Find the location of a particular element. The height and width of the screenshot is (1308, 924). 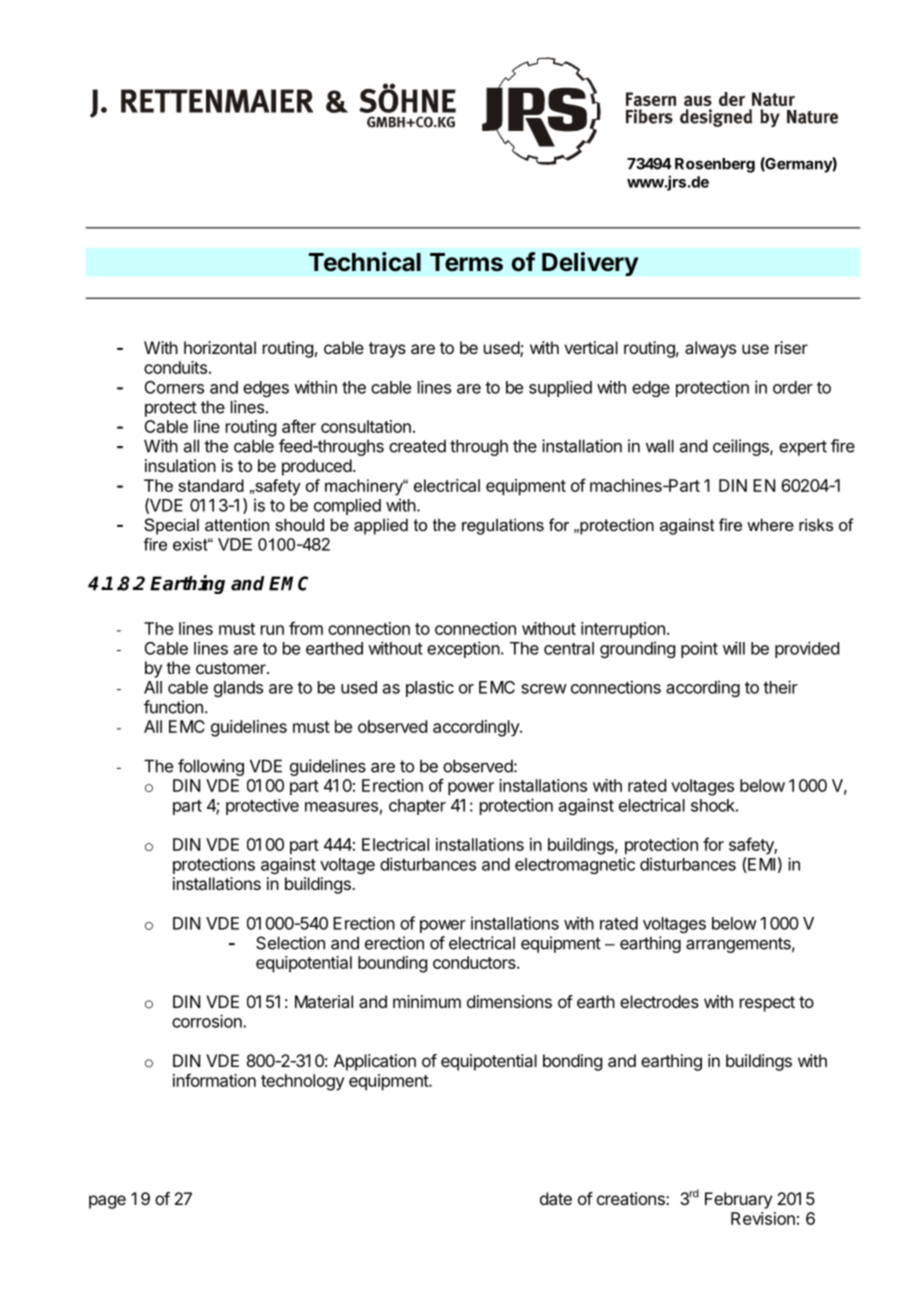

Rosenberg is located at coordinates (715, 165).
